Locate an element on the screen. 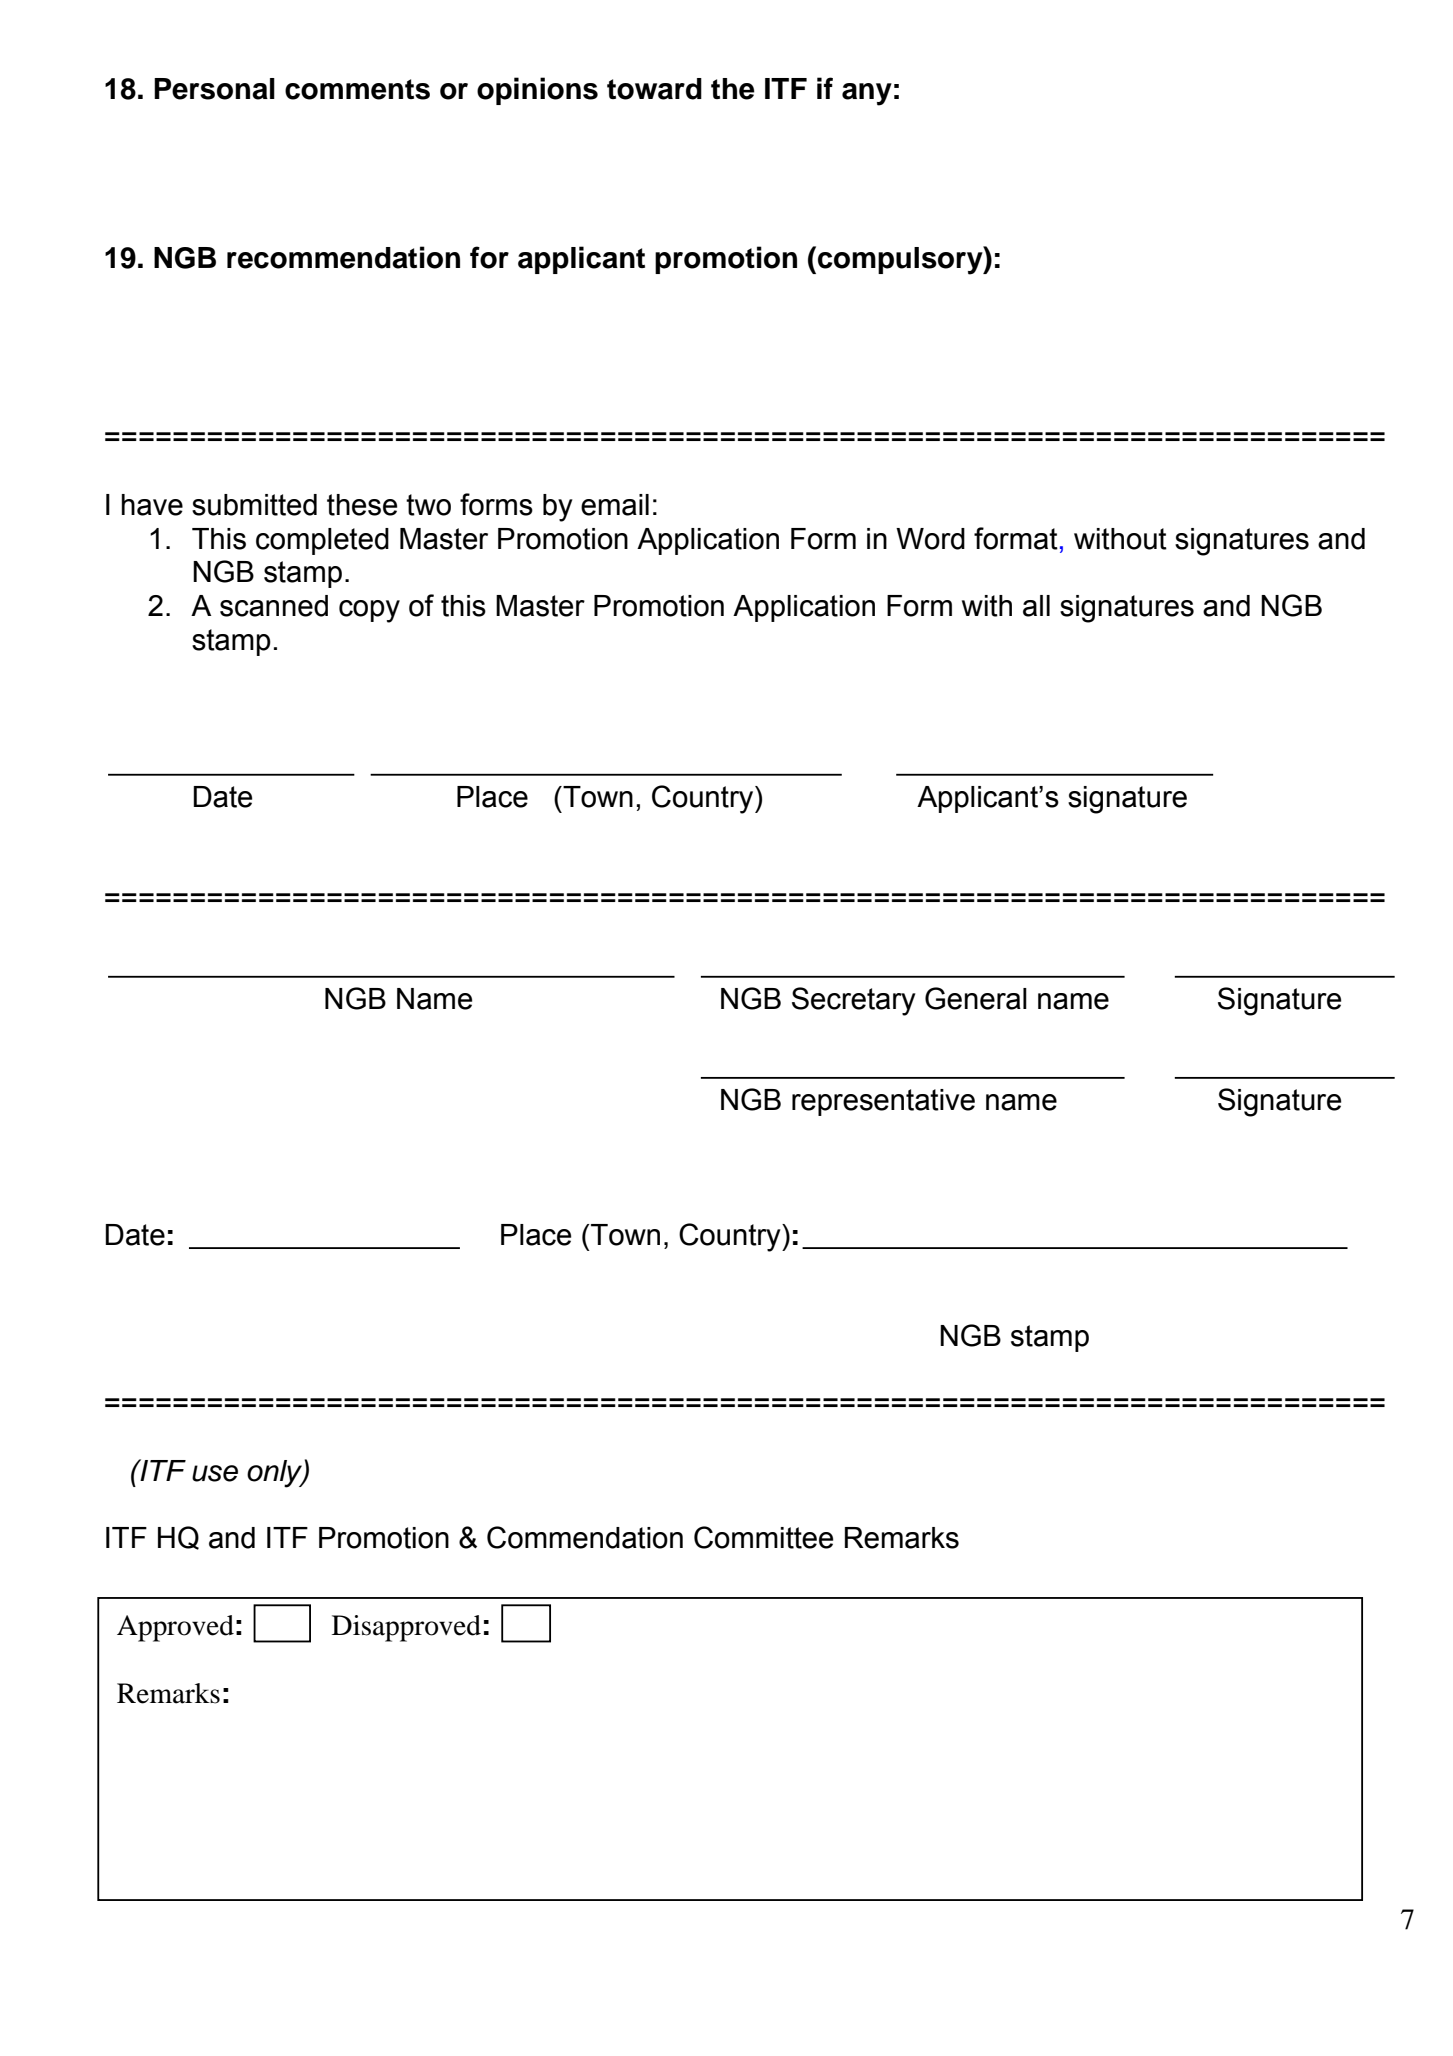  Committee is located at coordinates (763, 1537).
